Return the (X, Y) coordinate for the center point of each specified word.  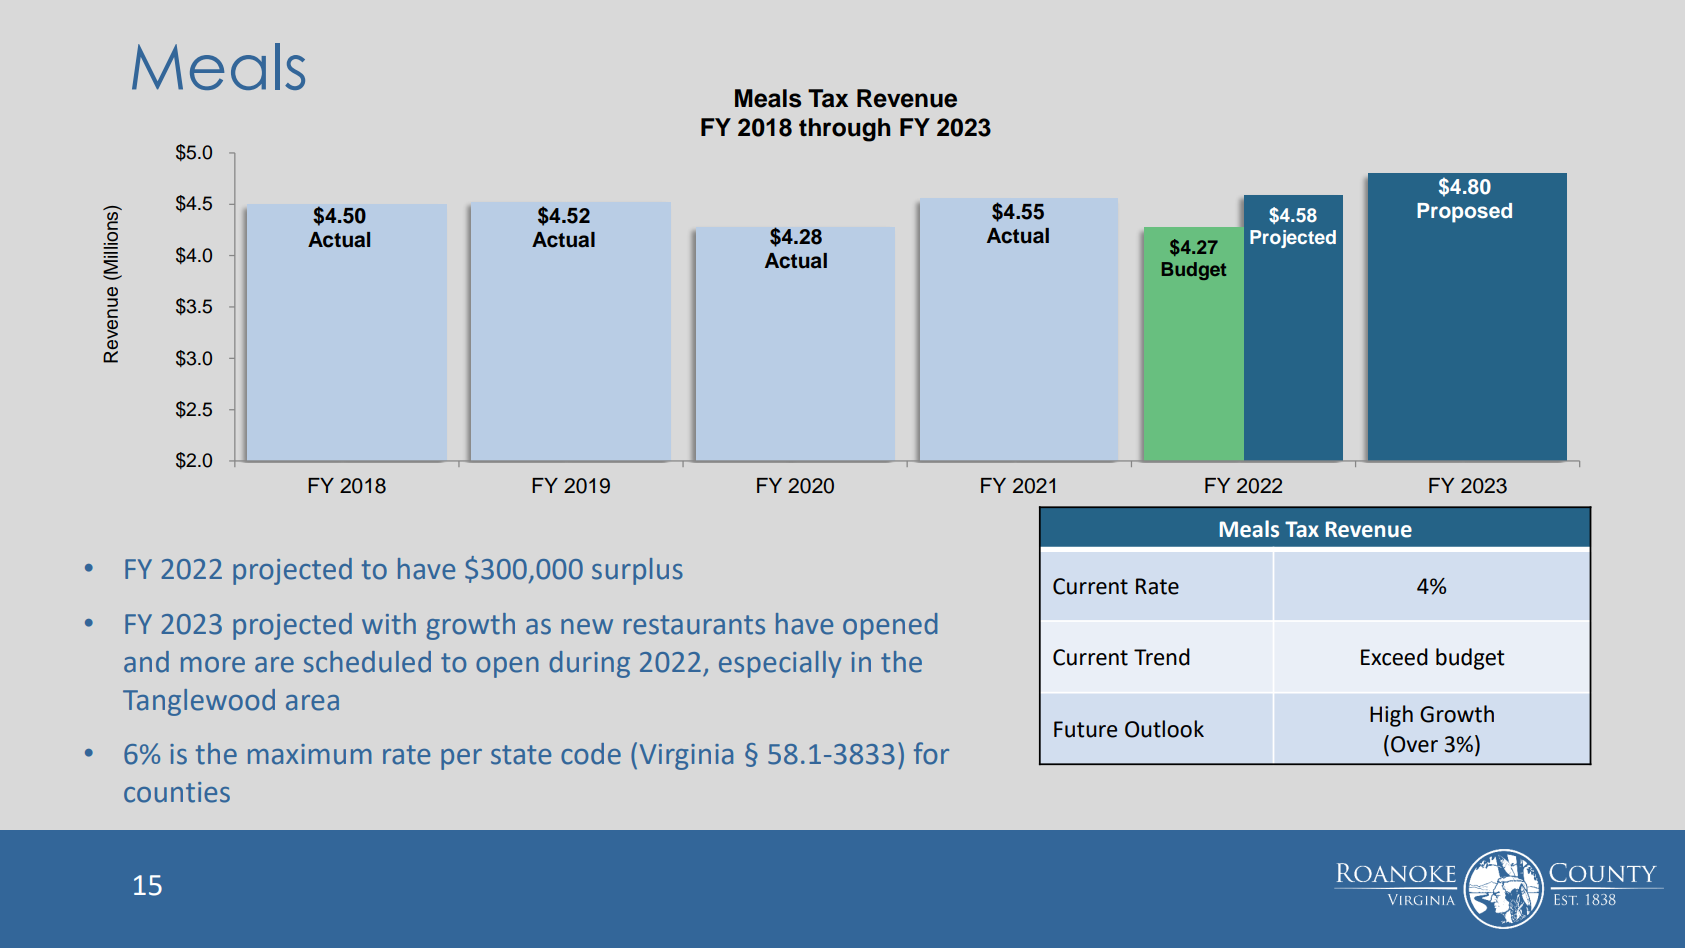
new (587, 627)
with (389, 624)
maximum (310, 754)
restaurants (694, 625)
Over (1414, 744)
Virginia (686, 757)
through (845, 130)
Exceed (1394, 657)
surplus (637, 571)
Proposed (1464, 213)
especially (780, 664)
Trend (1162, 657)
